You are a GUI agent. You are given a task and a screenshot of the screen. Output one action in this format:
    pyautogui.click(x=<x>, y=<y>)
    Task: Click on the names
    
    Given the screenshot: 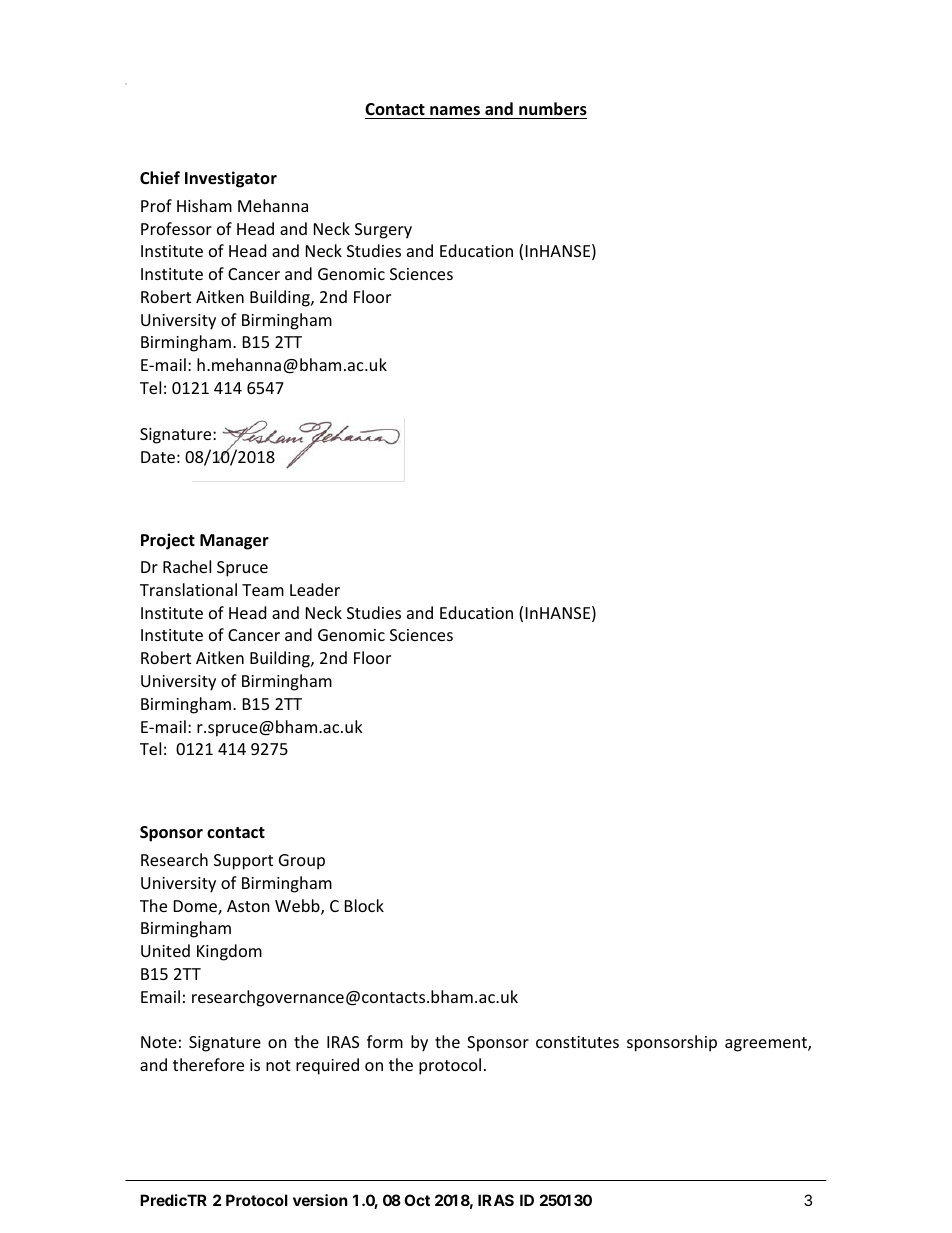 What is the action you would take?
    pyautogui.click(x=455, y=111)
